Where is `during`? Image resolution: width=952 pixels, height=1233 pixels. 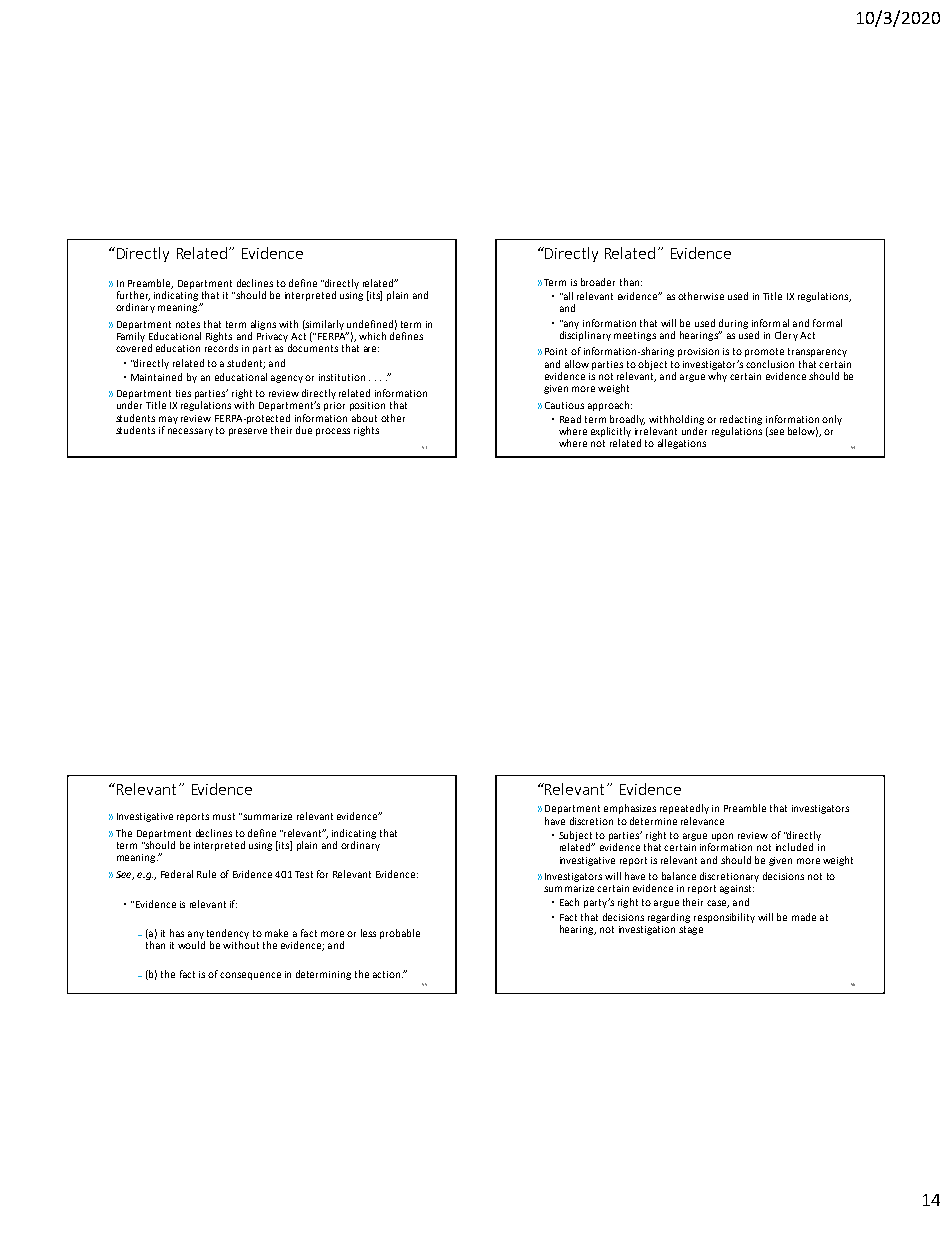
during is located at coordinates (733, 324).
